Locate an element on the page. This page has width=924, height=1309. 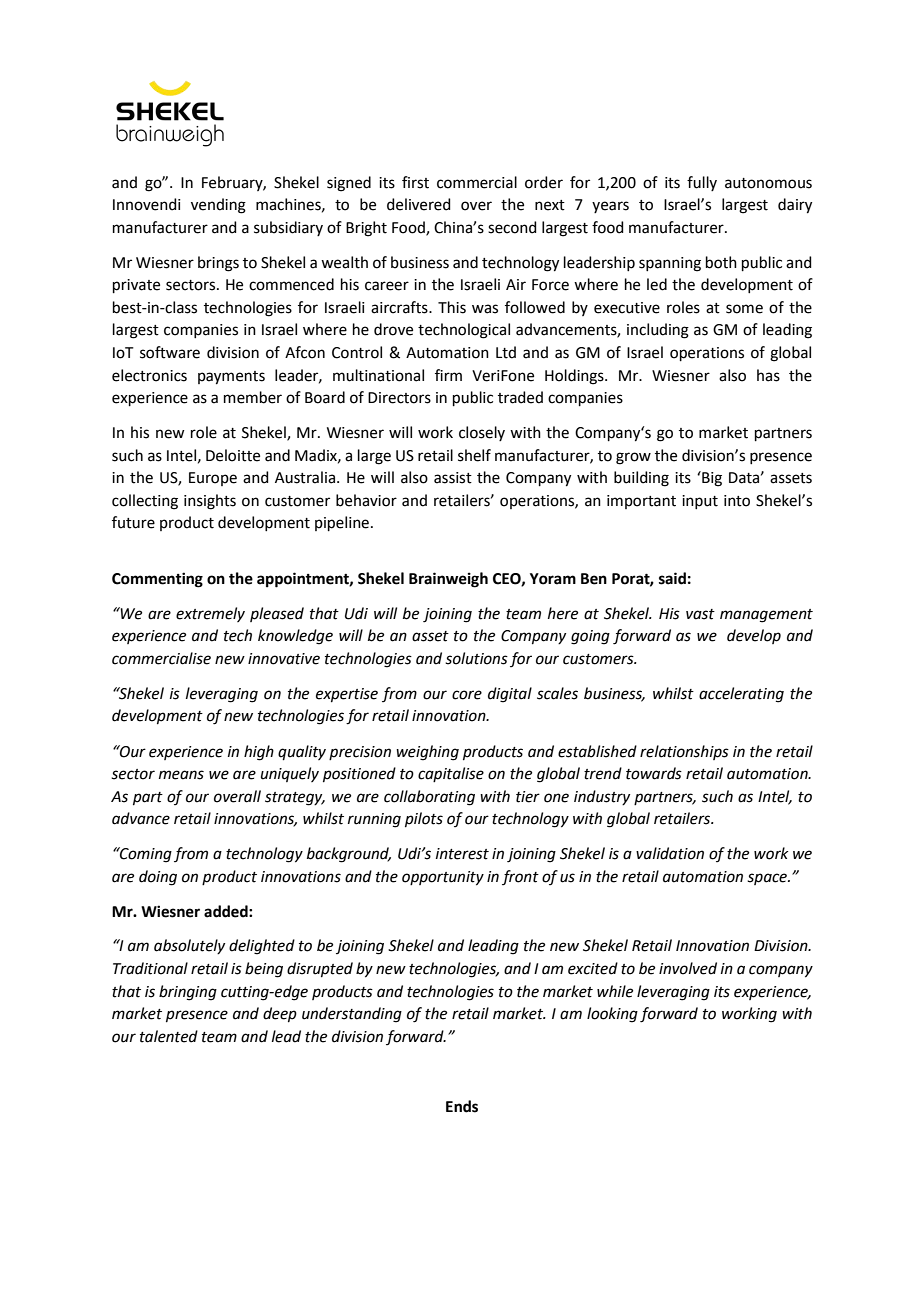
vending is located at coordinates (218, 206).
